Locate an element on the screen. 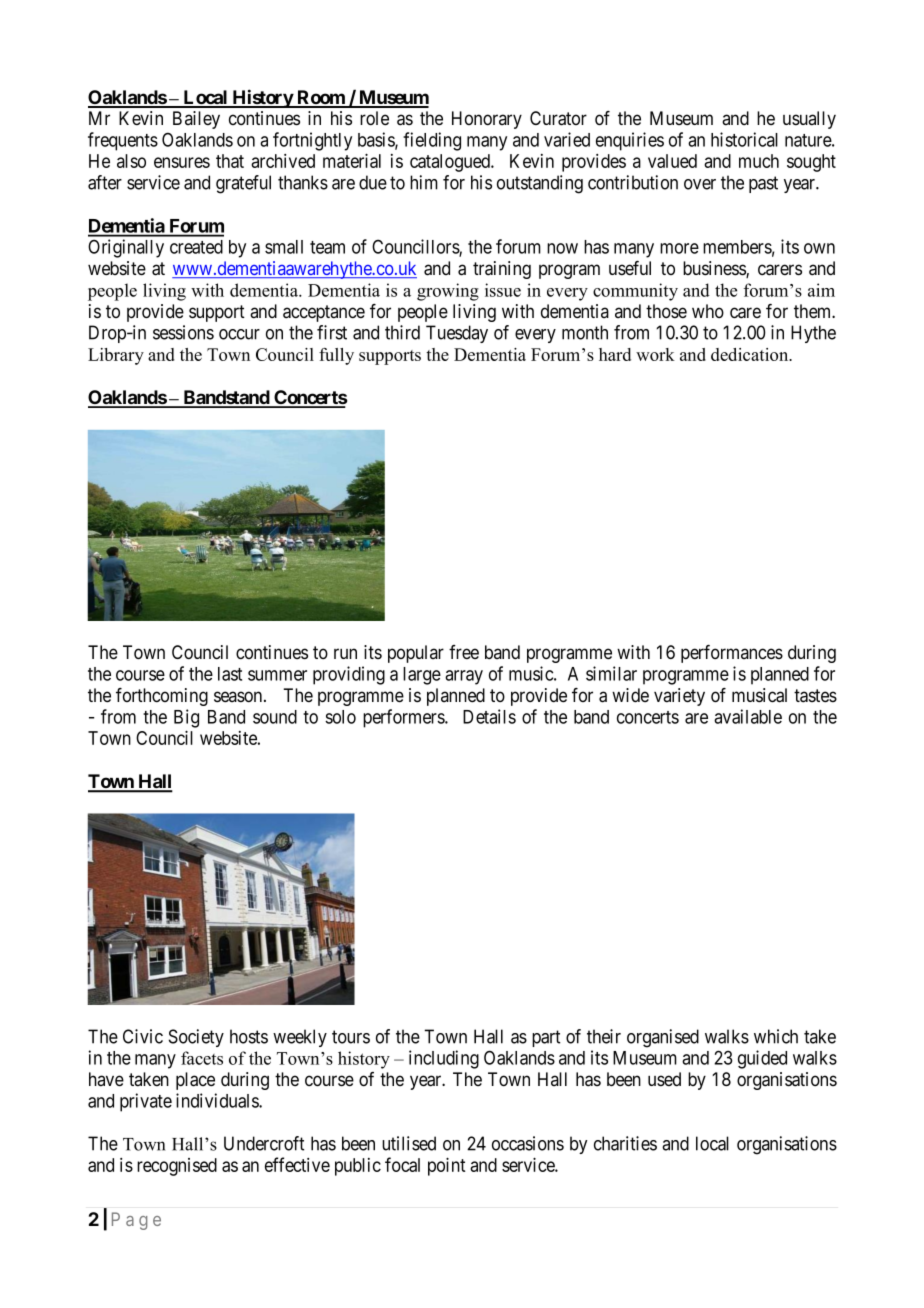  Big is located at coordinates (186, 718).
